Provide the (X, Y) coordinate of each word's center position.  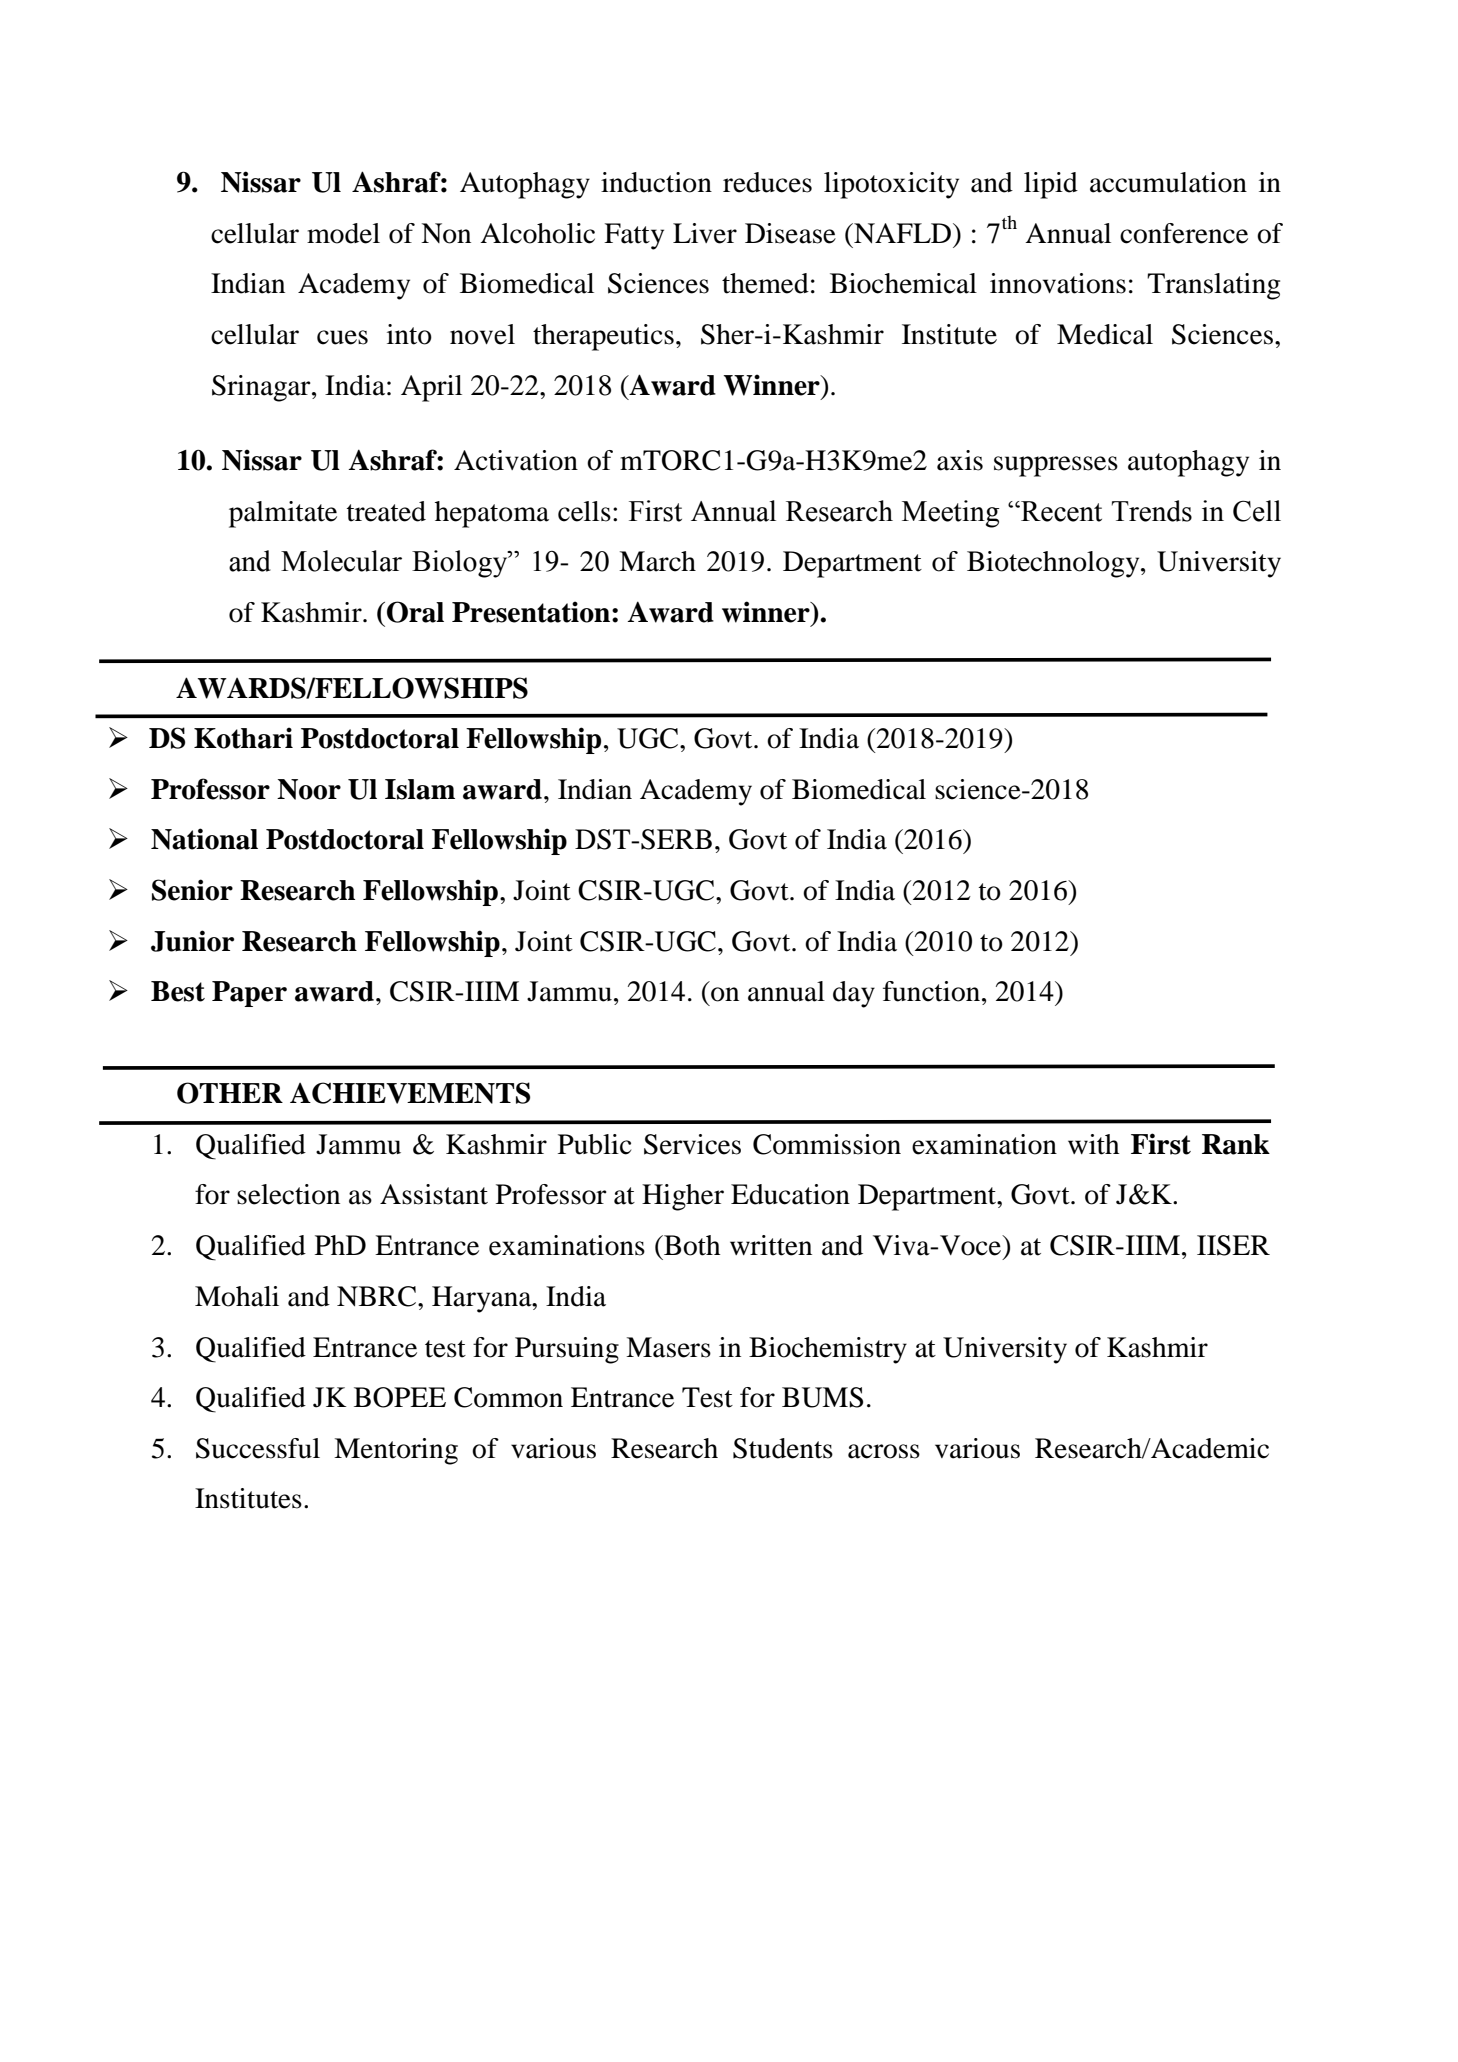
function (931, 991)
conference (1184, 233)
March (657, 561)
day (854, 994)
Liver (705, 233)
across (884, 1451)
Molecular (341, 561)
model (343, 233)
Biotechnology (1054, 564)
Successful (258, 1448)
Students (783, 1448)
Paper (249, 994)
